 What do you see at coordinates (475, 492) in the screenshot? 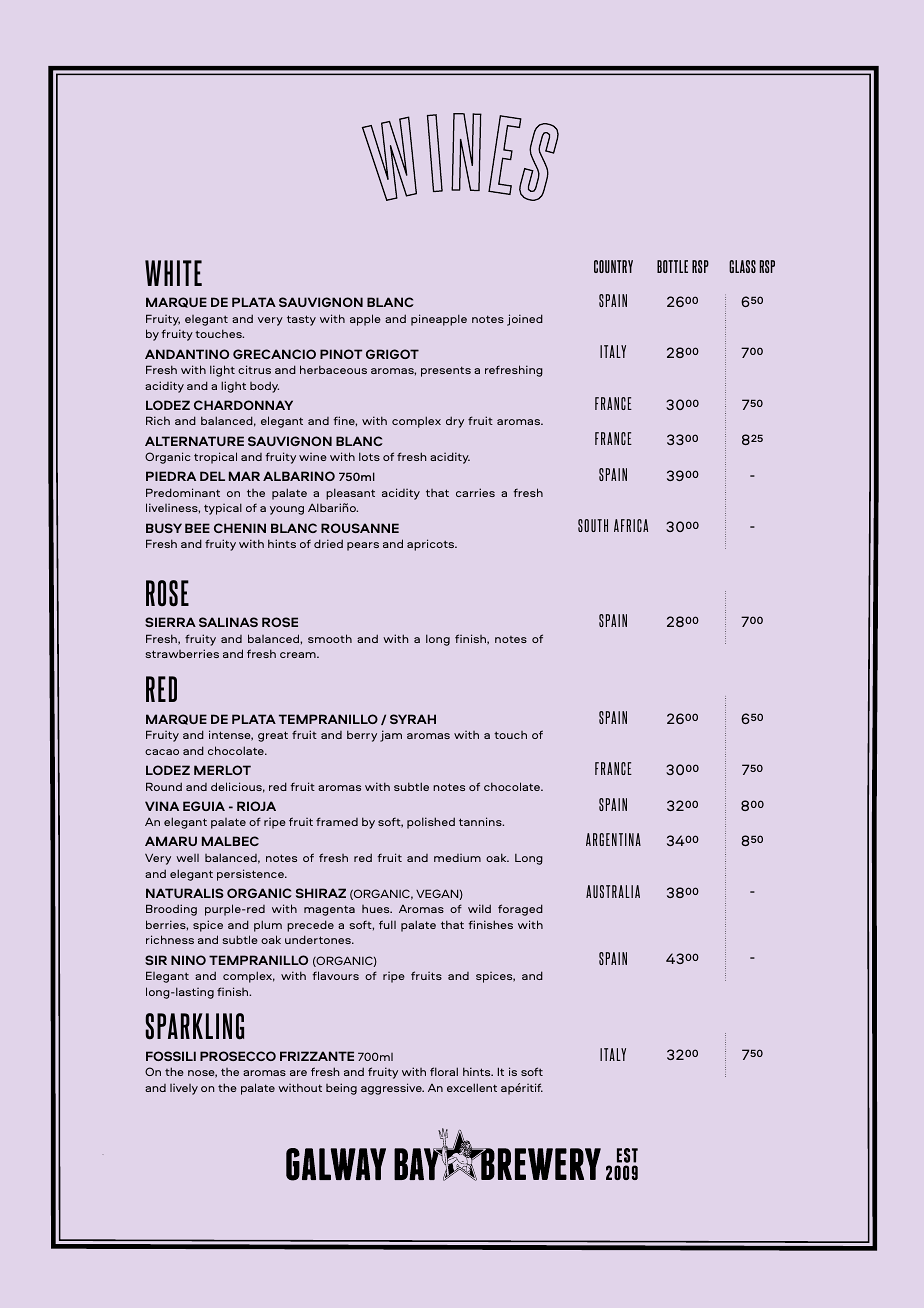
I see `carries` at bounding box center [475, 492].
